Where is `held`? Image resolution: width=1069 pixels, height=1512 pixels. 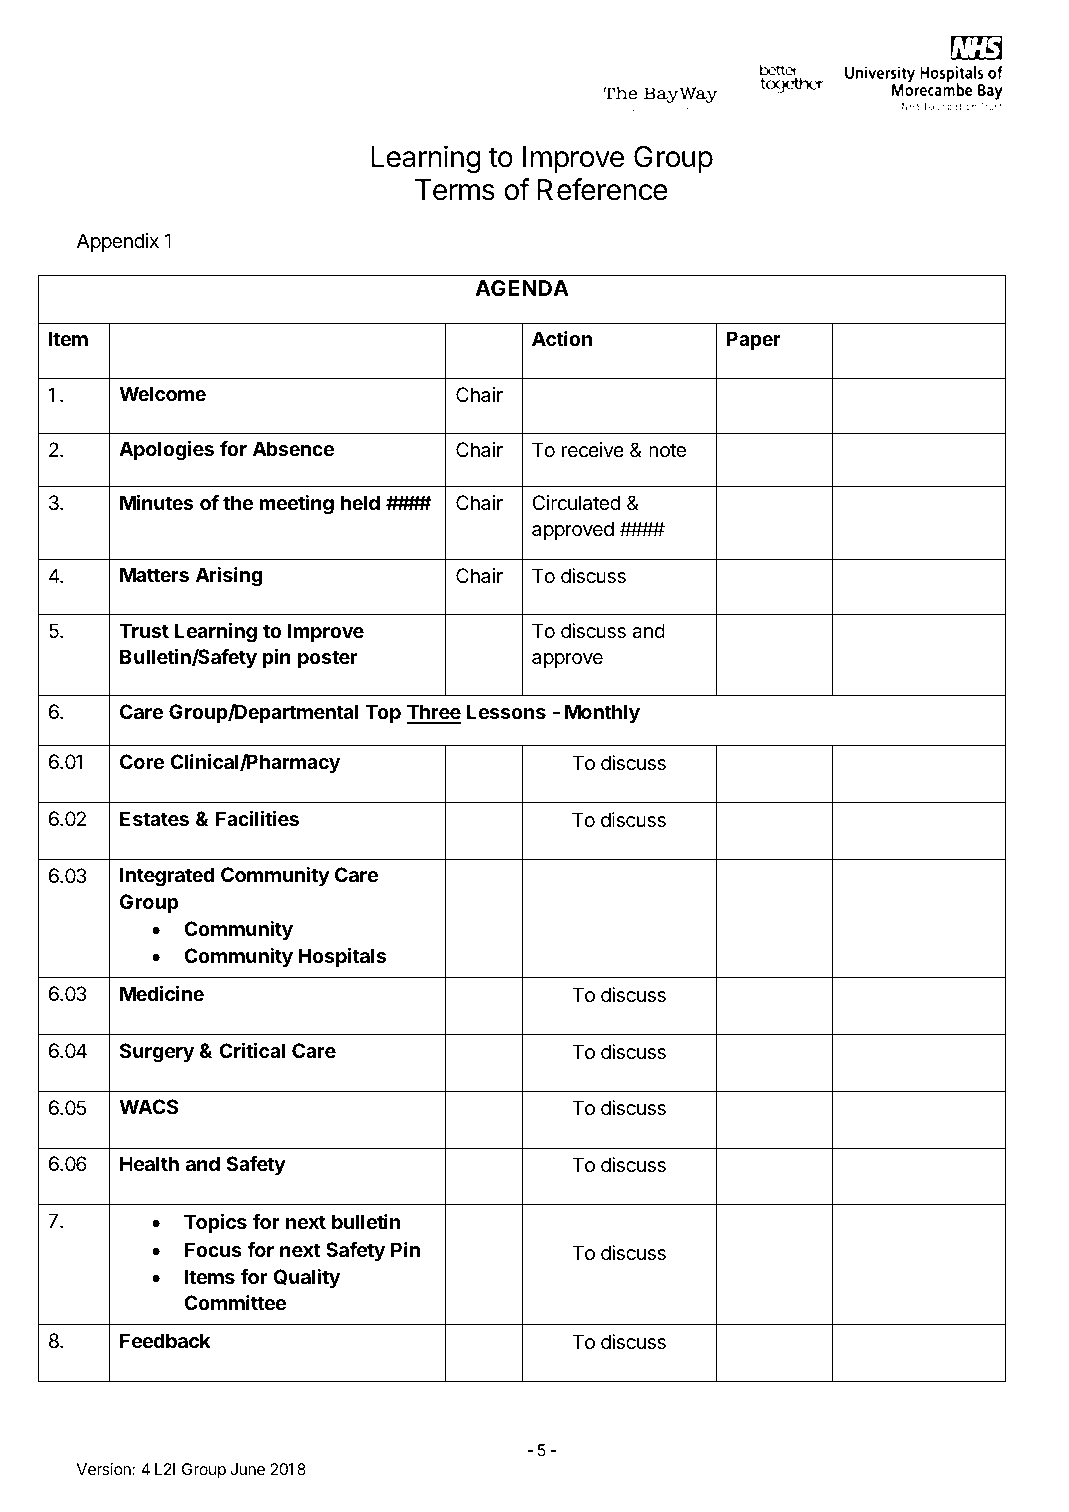
held is located at coordinates (360, 502).
